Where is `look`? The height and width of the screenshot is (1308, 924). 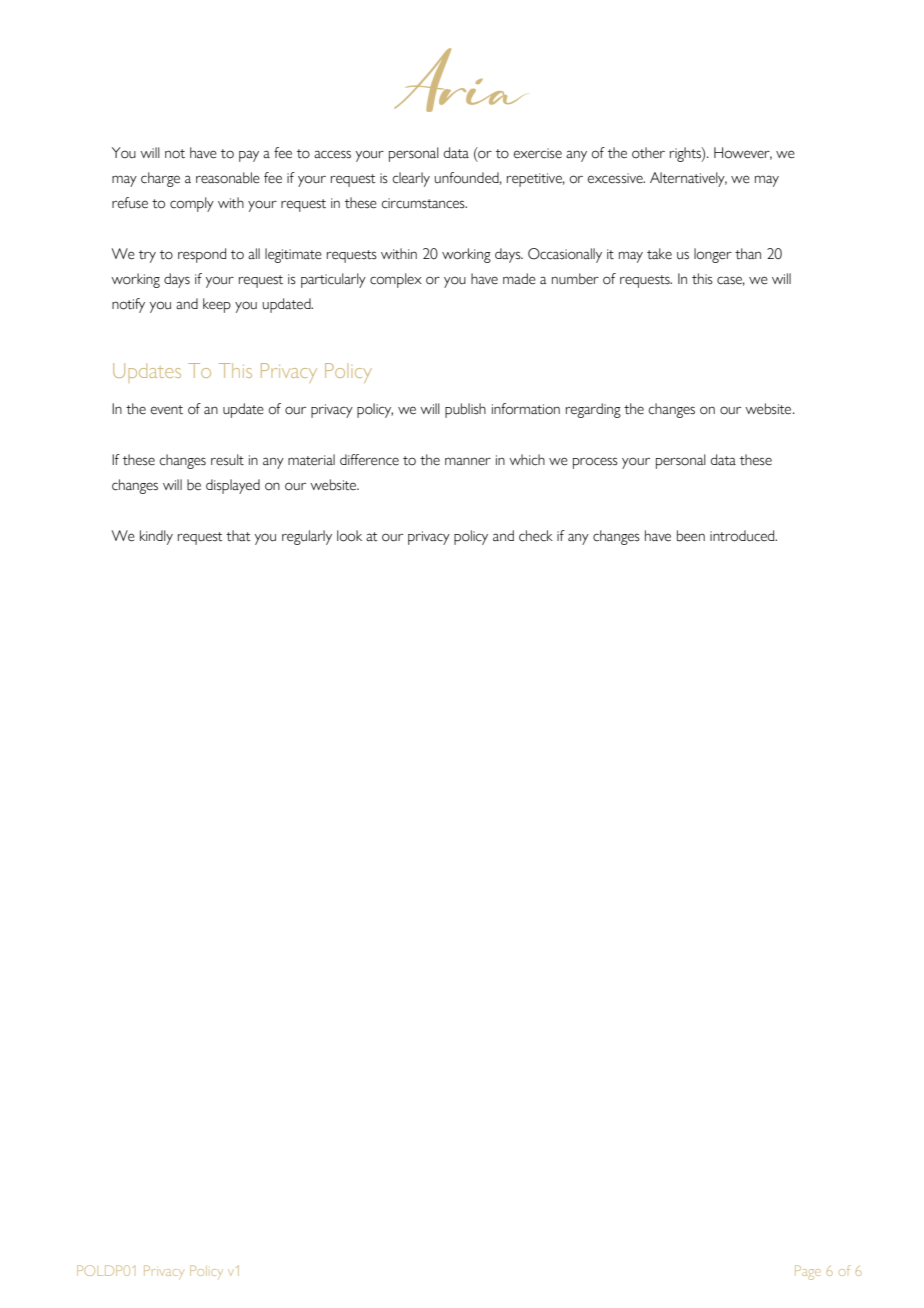 look is located at coordinates (349, 536).
